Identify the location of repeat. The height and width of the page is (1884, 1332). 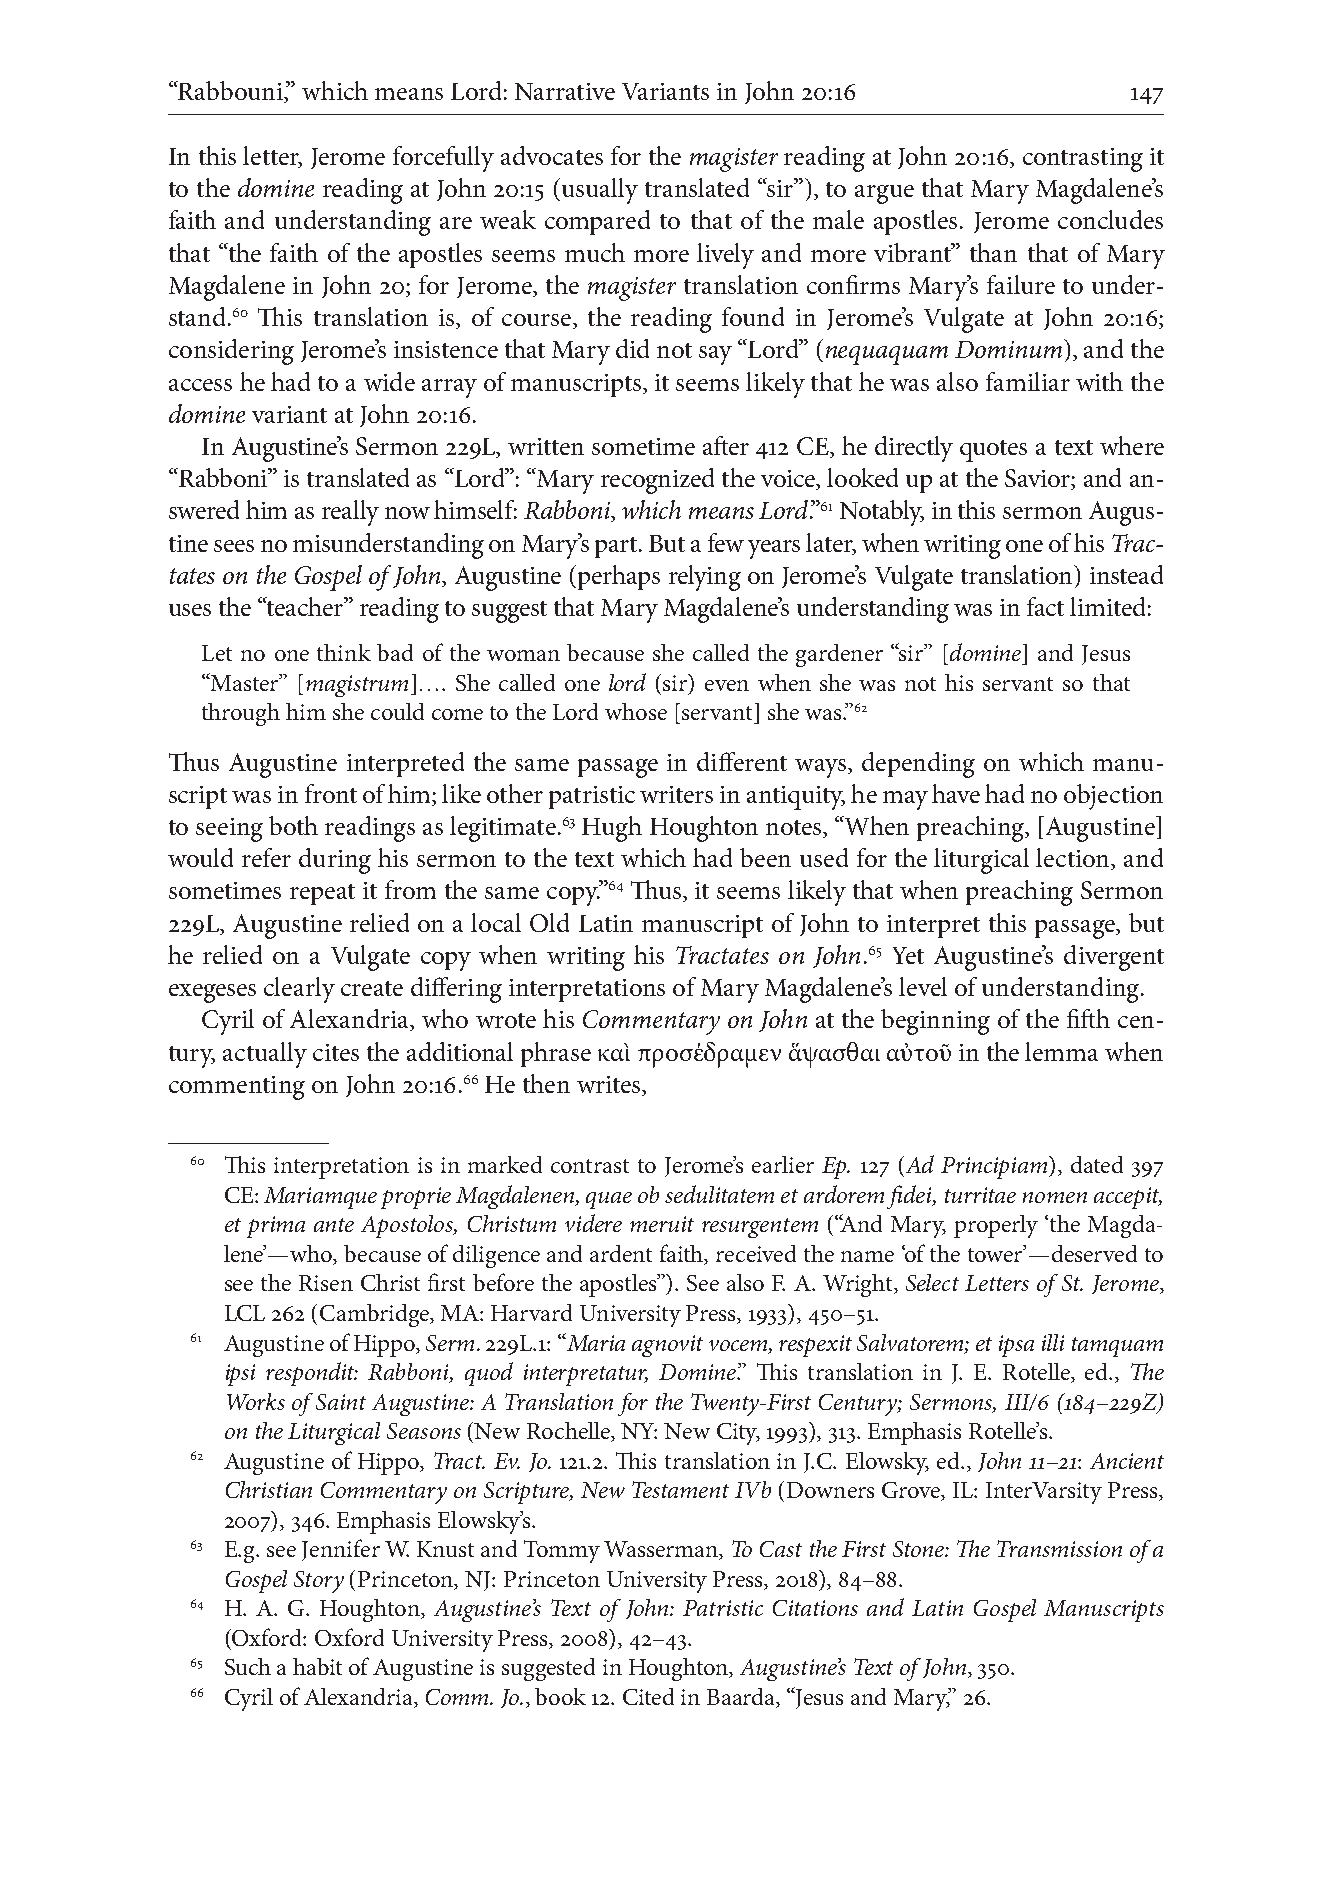
(322, 894).
